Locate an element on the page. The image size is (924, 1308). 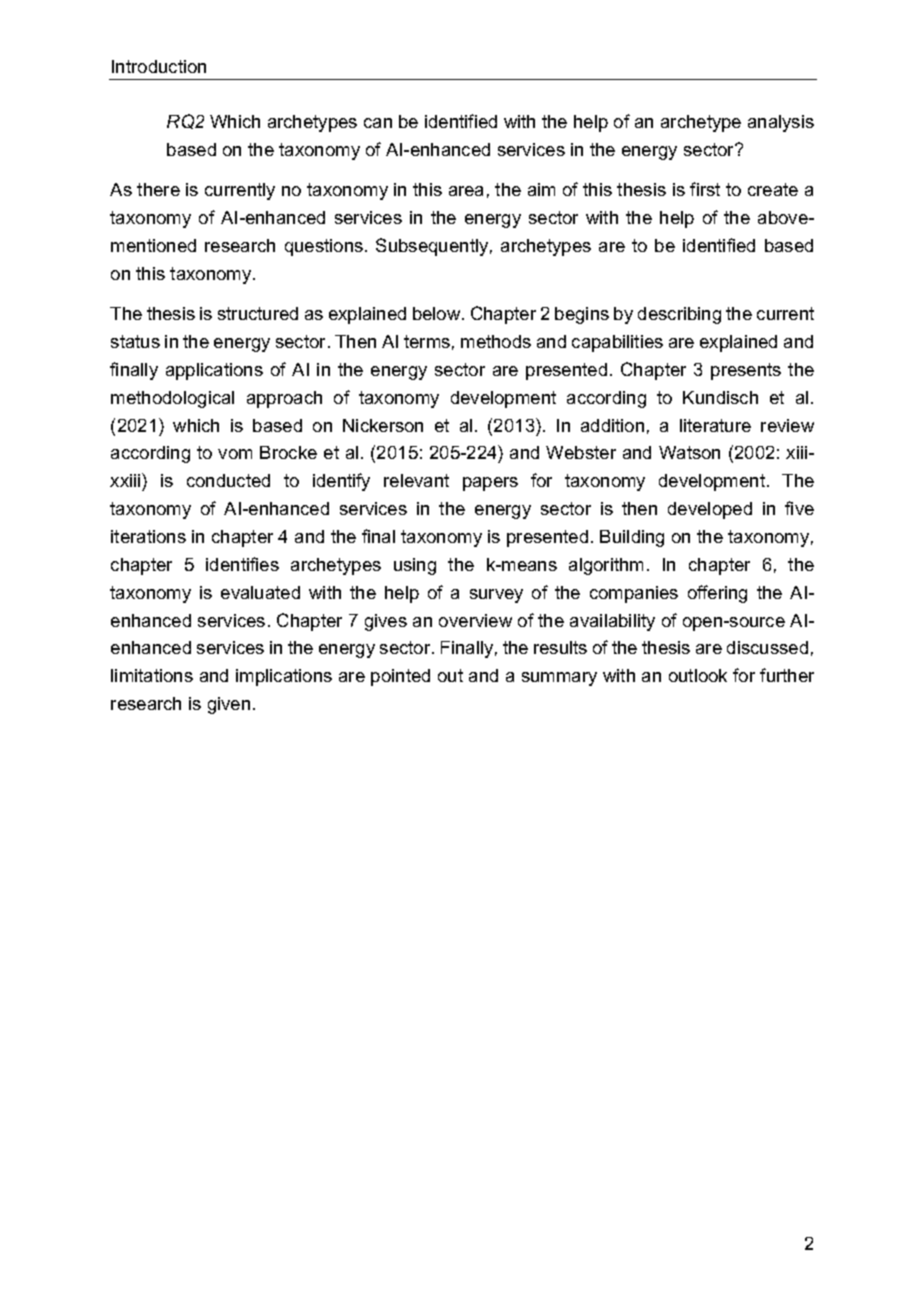
structured is located at coordinates (258, 313).
